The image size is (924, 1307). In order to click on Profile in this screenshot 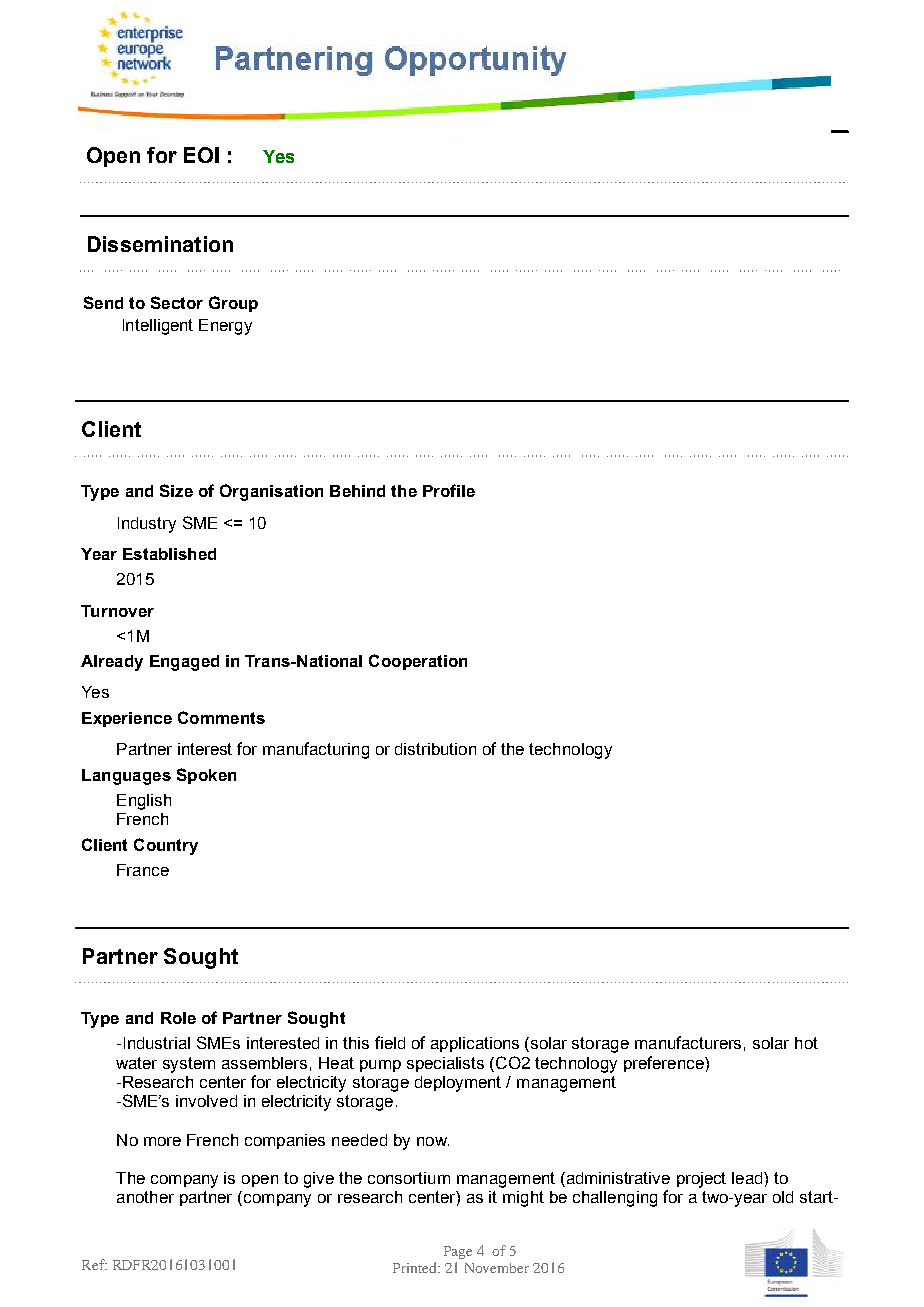, I will do `click(449, 490)`.
